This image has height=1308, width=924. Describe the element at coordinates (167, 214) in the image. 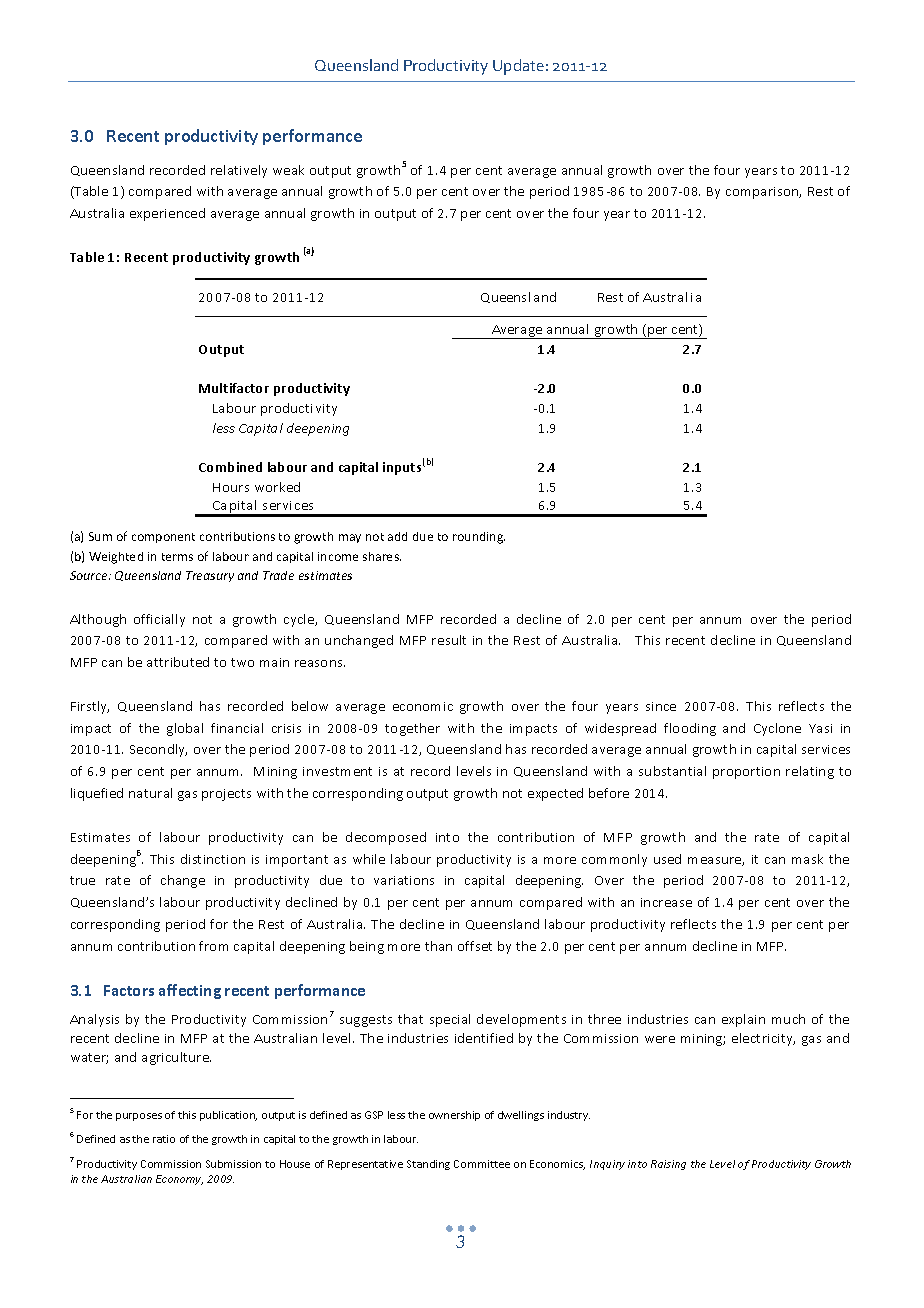

I see `experienced` at that location.
